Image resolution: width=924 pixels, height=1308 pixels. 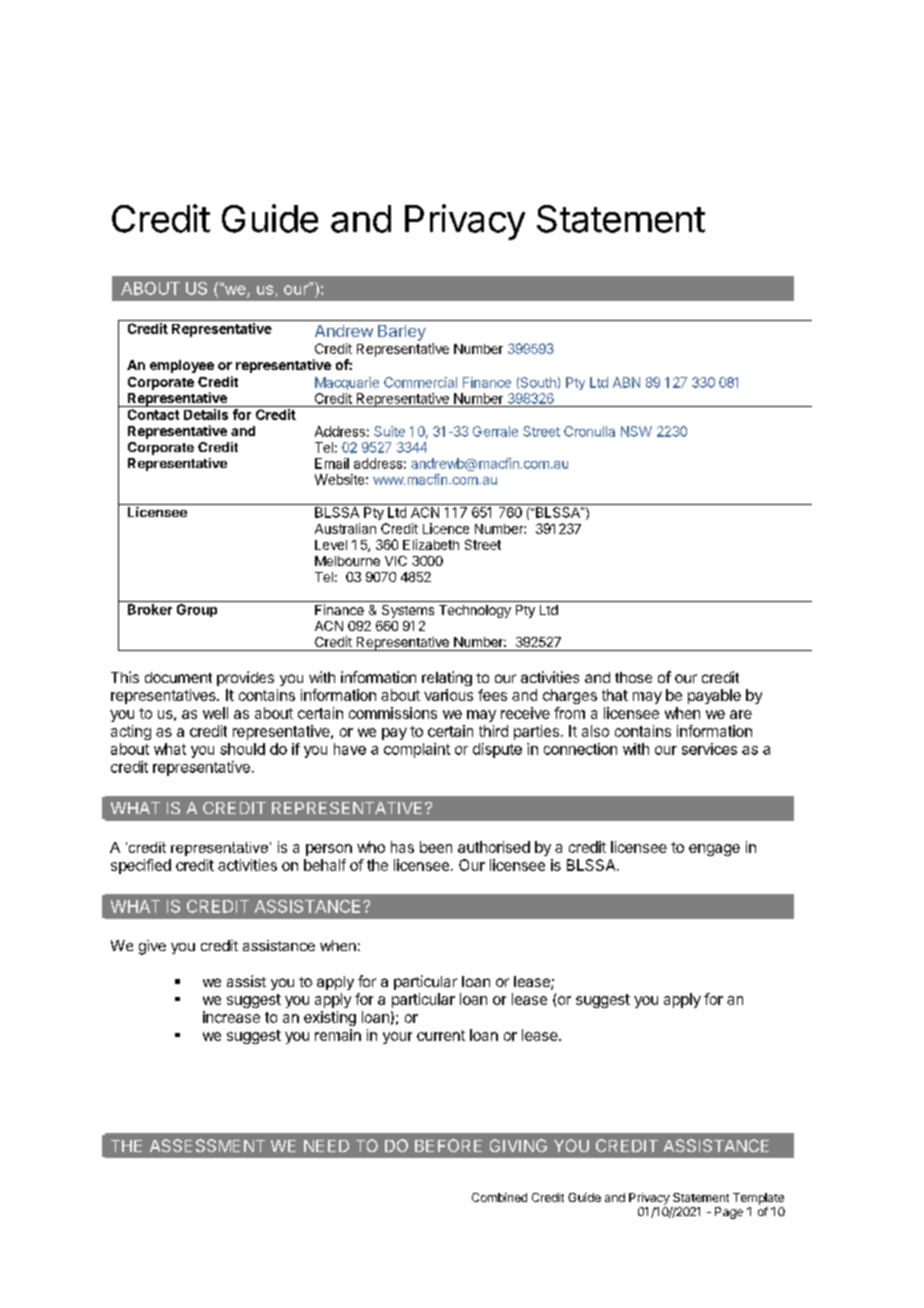 What do you see at coordinates (178, 677) in the screenshot?
I see `document` at bounding box center [178, 677].
